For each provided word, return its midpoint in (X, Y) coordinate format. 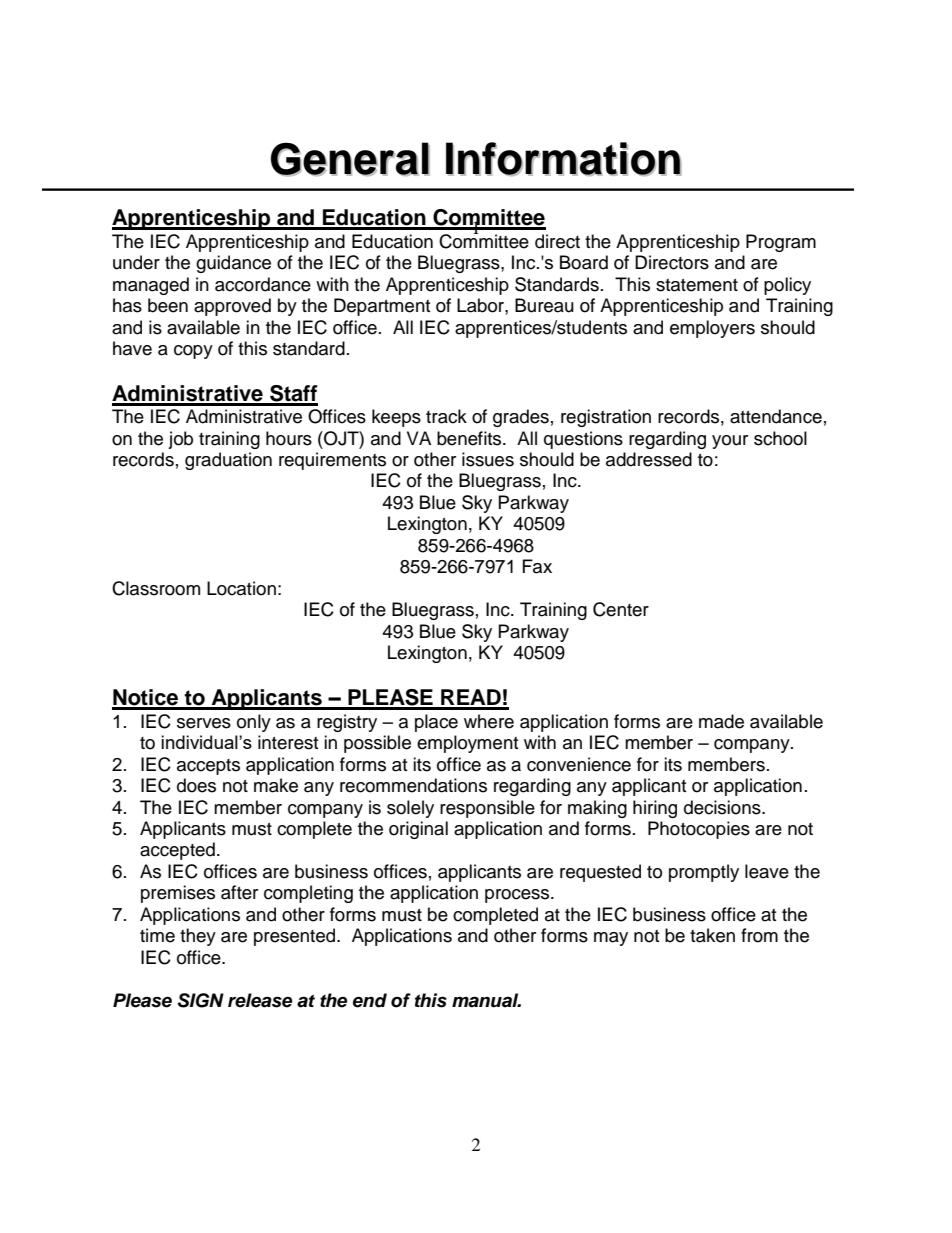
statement (697, 285)
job (180, 440)
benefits (470, 438)
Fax (537, 566)
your (730, 442)
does (196, 785)
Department (382, 307)
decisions (723, 807)
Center (621, 609)
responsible (487, 809)
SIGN (200, 1000)
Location (241, 588)
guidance (233, 264)
